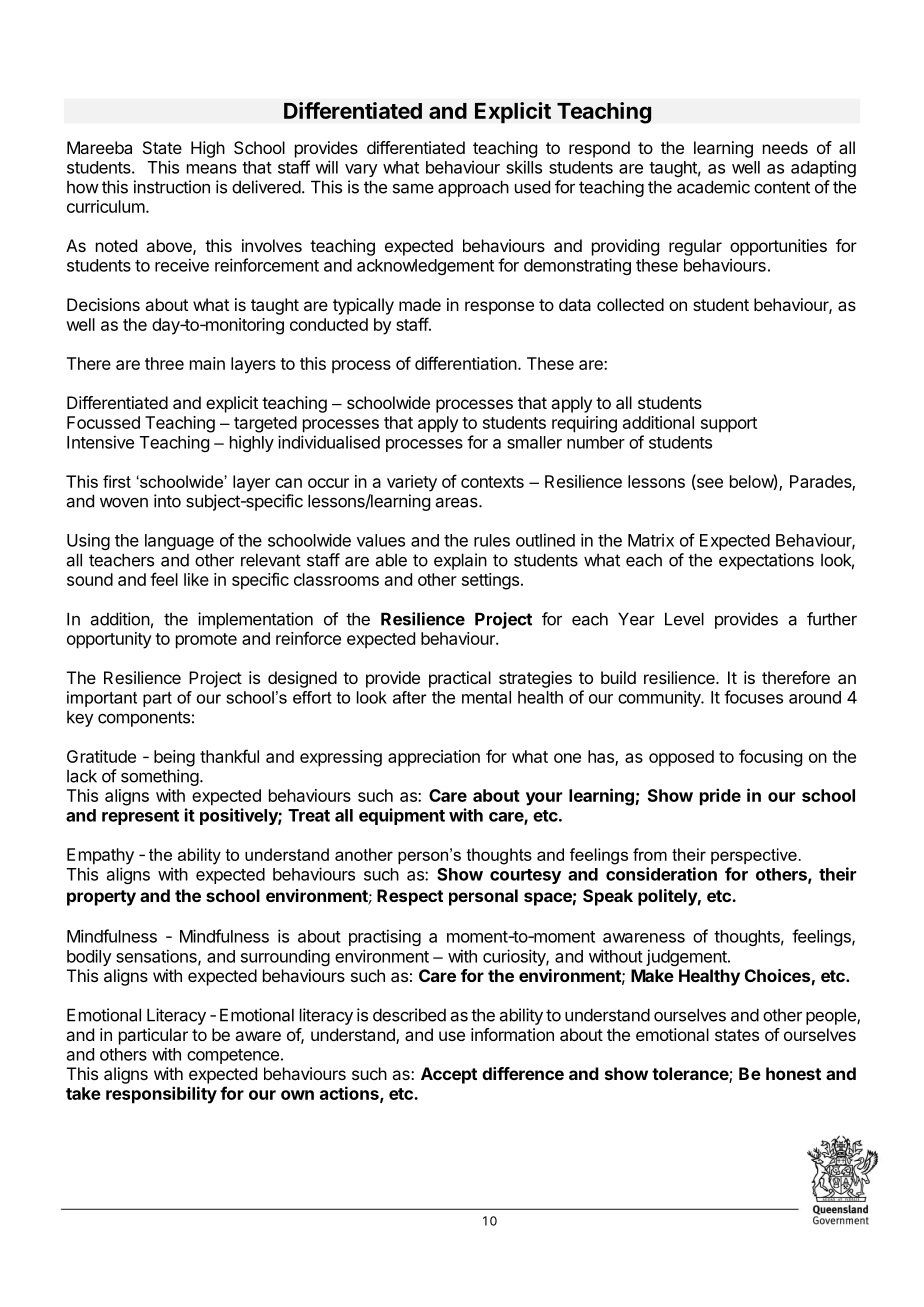 This page has height=1307, width=924. What do you see at coordinates (434, 758) in the page?
I see `appreciation` at bounding box center [434, 758].
